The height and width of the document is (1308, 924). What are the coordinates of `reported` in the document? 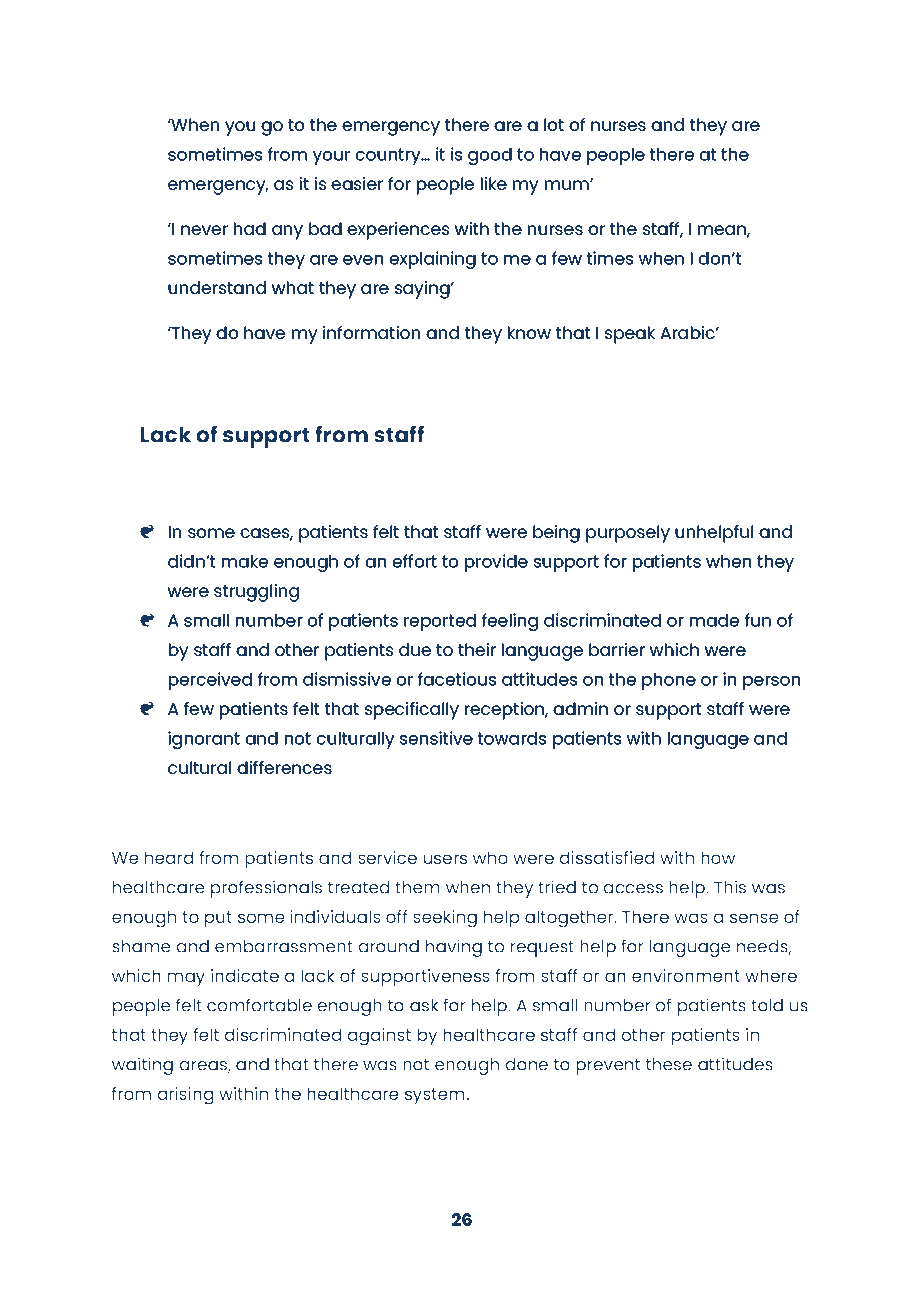 It's located at (440, 622).
